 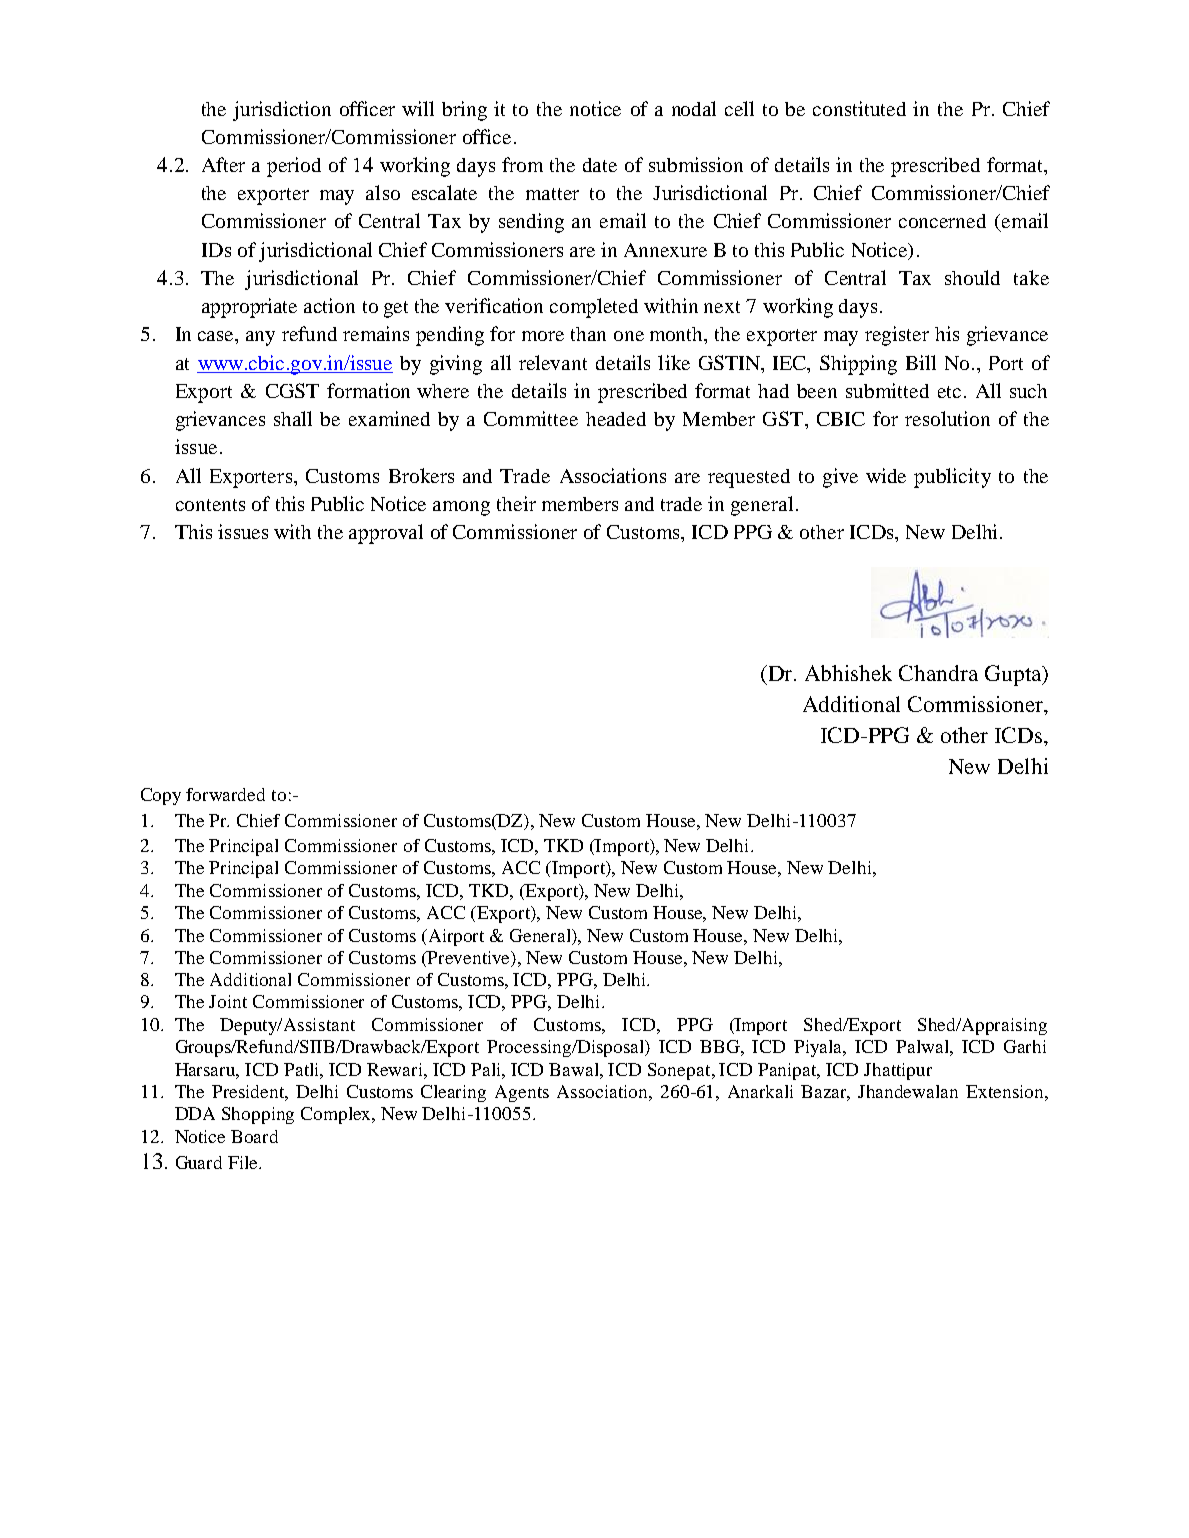 What do you see at coordinates (600, 165) in the page?
I see `date` at bounding box center [600, 165].
